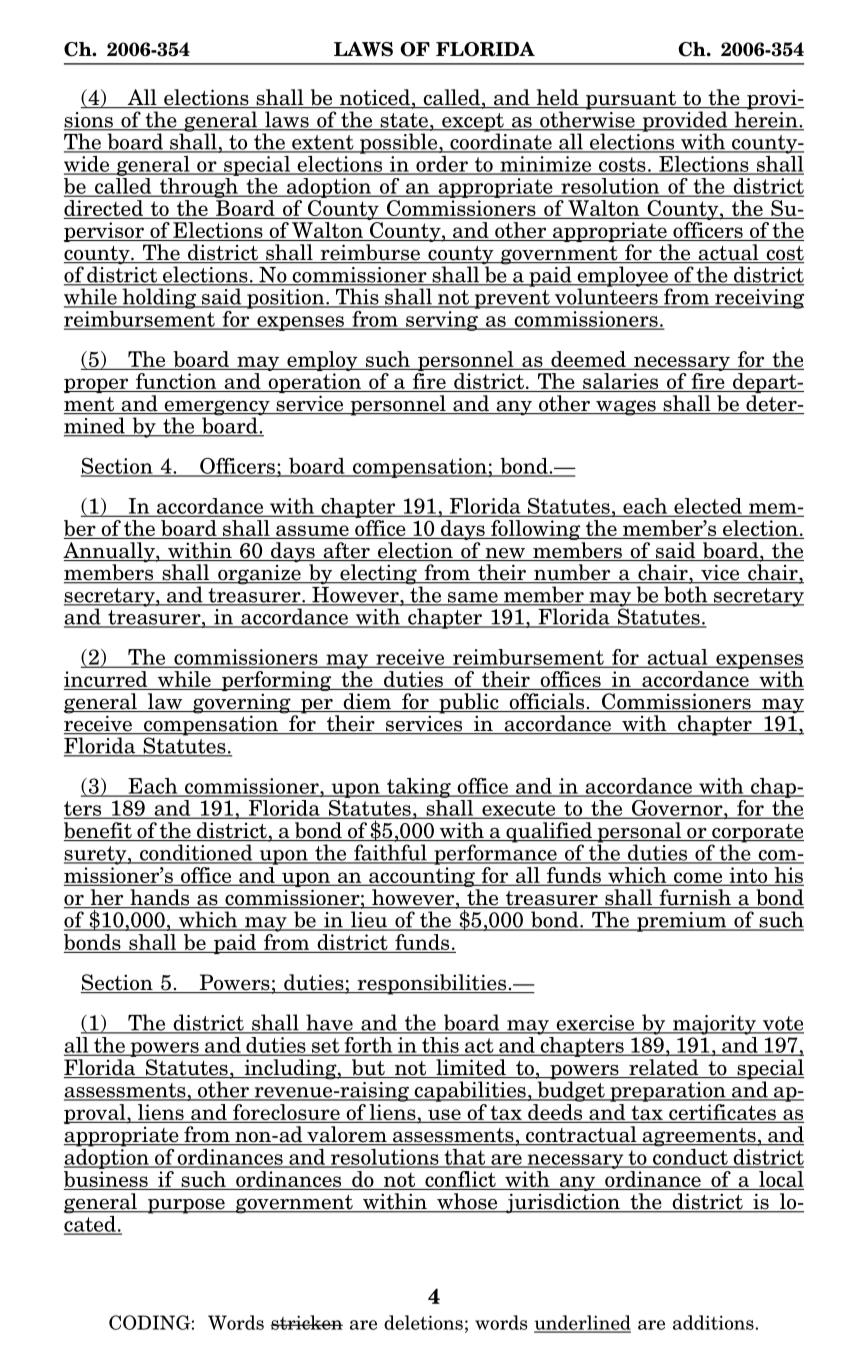 The height and width of the screenshot is (1372, 868). What do you see at coordinates (473, 123) in the screenshot?
I see `except` at bounding box center [473, 123].
